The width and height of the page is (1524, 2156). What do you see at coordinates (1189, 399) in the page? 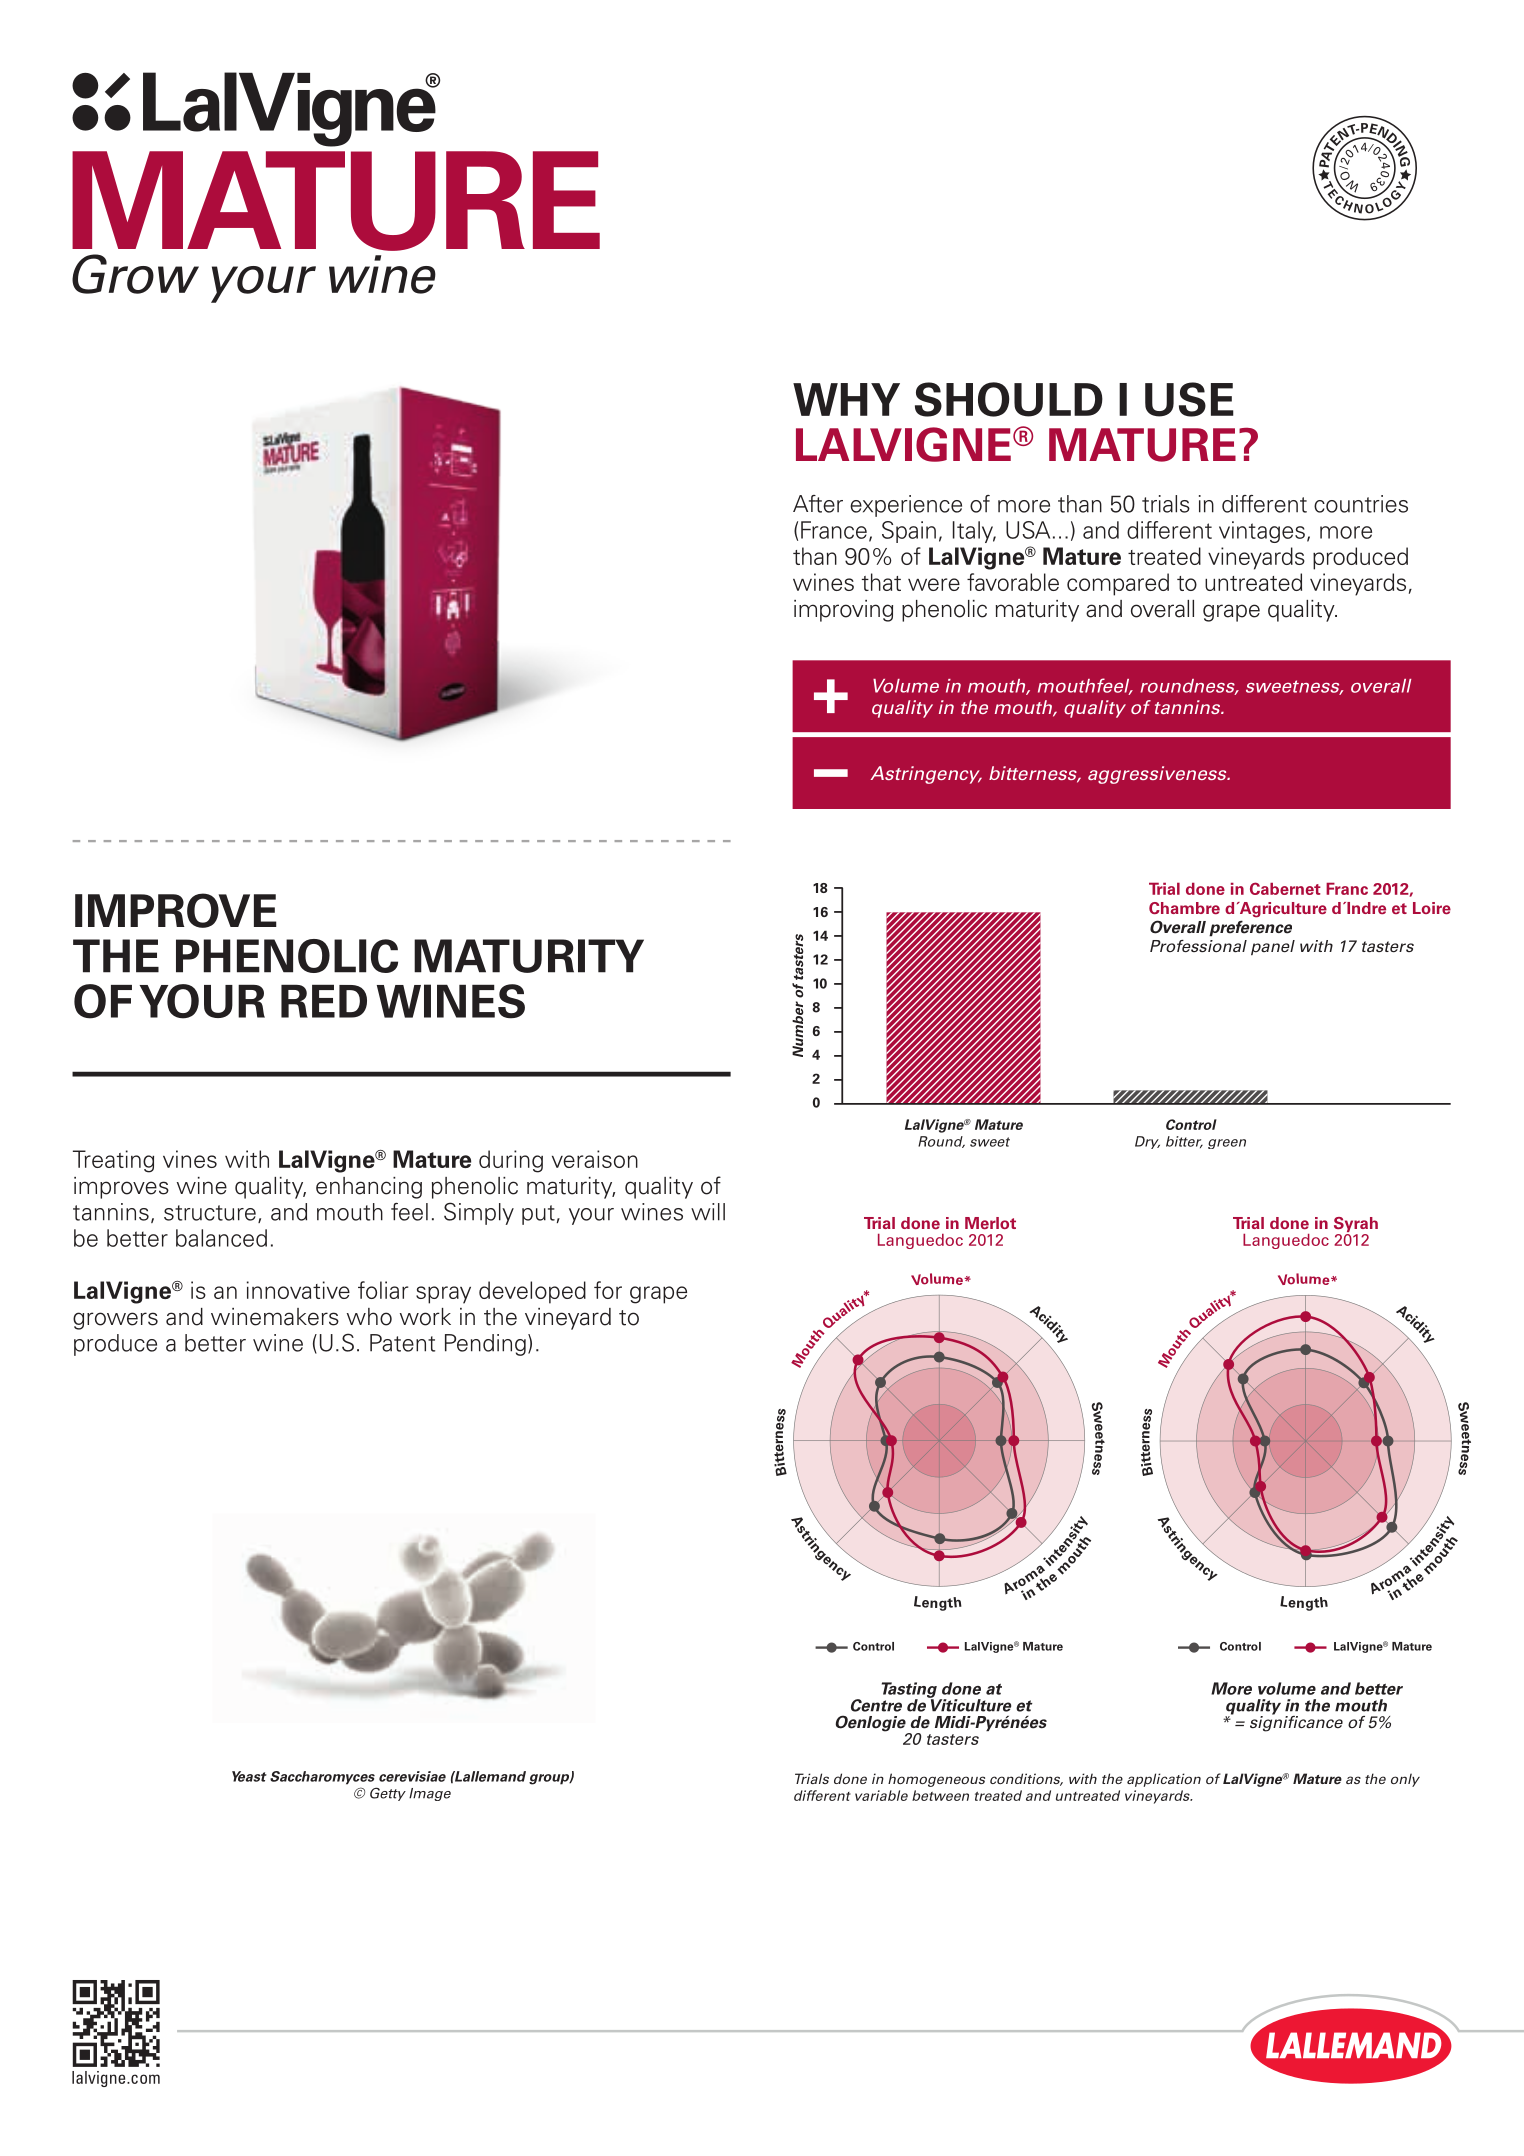
I see `USE` at bounding box center [1189, 399].
